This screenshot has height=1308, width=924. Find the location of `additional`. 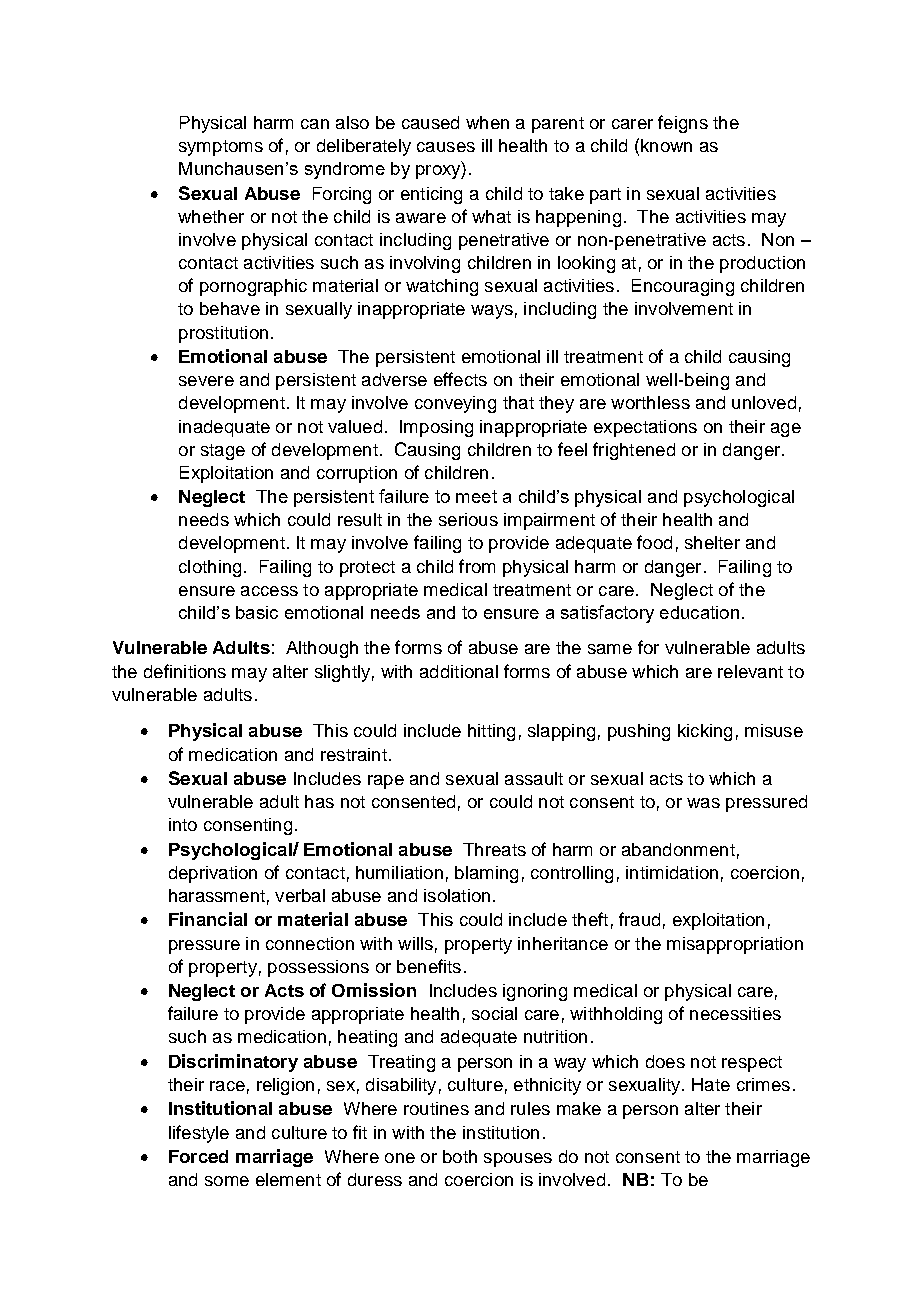

additional is located at coordinates (459, 671).
